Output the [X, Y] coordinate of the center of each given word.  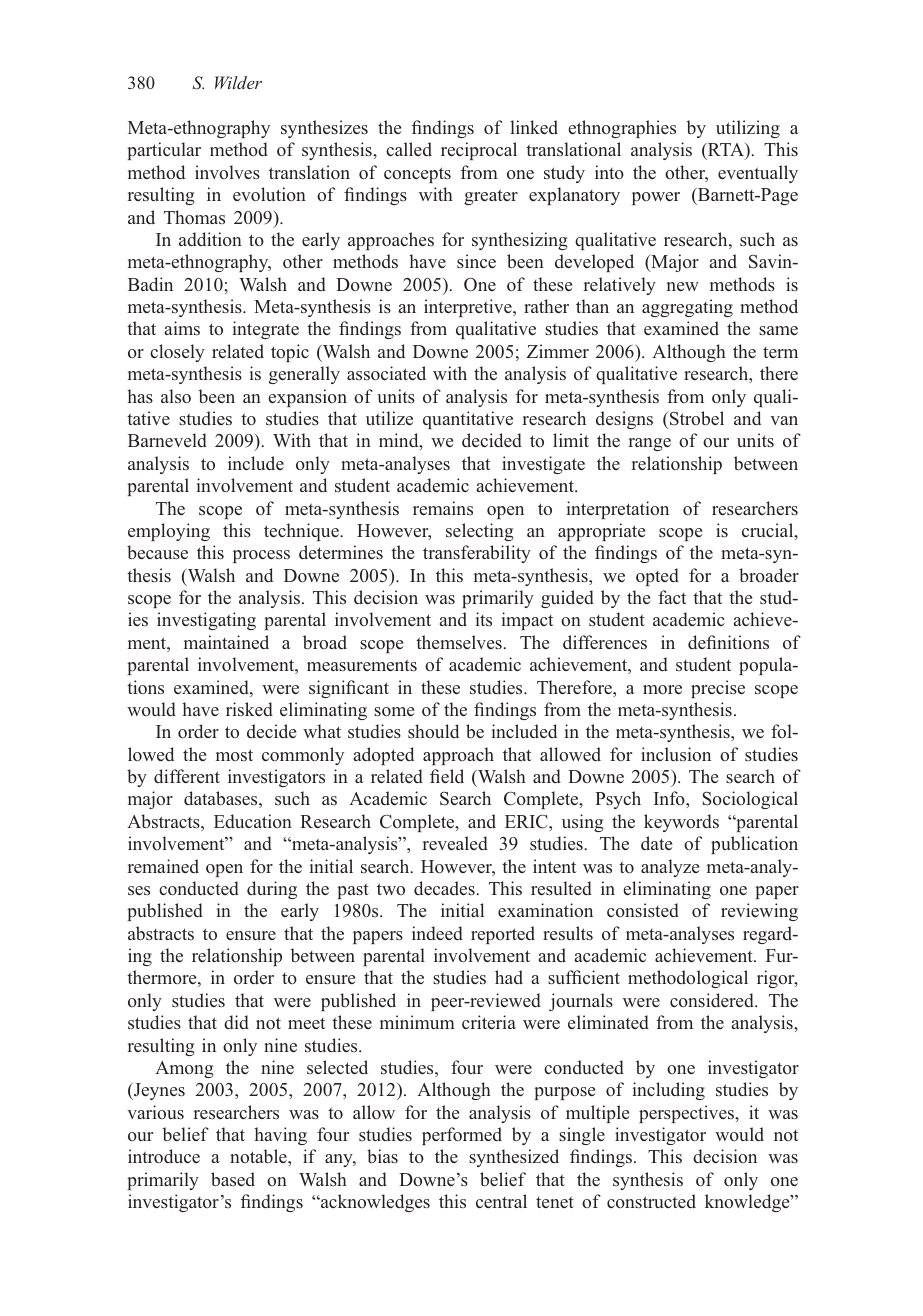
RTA [726, 149]
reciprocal [479, 151]
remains [443, 508]
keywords [681, 823]
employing [169, 532]
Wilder [238, 82]
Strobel [697, 418]
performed [462, 1136]
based [233, 1179]
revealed [455, 843]
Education [253, 821]
